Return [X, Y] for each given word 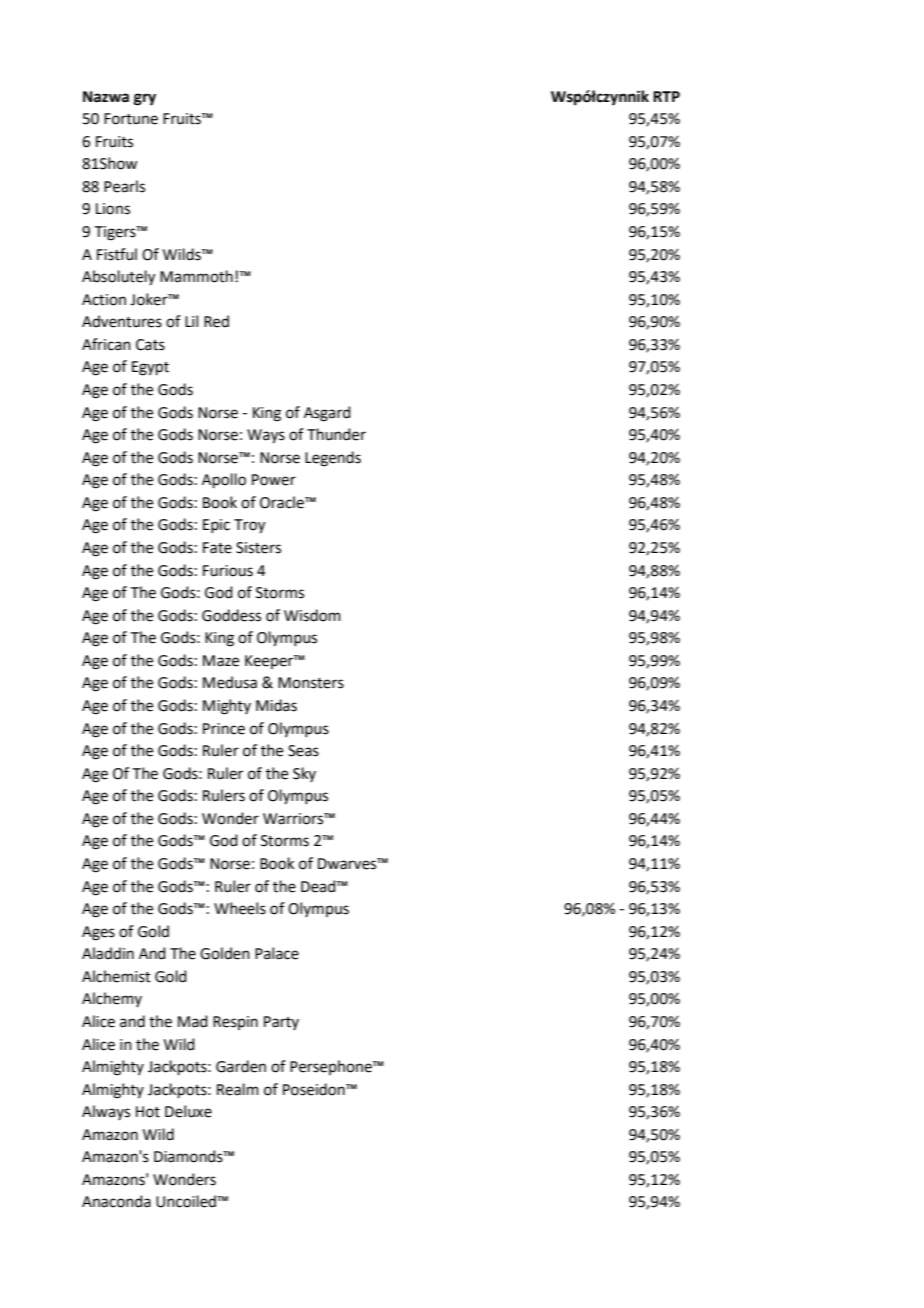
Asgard [327, 414]
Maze [221, 661]
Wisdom [312, 615]
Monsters [311, 683]
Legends [333, 459]
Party [281, 1023]
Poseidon [315, 1089]
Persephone [332, 1067]
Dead [319, 886]
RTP [666, 96]
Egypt [150, 368]
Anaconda [116, 1201]
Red [216, 321]
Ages [98, 933]
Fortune [131, 119]
